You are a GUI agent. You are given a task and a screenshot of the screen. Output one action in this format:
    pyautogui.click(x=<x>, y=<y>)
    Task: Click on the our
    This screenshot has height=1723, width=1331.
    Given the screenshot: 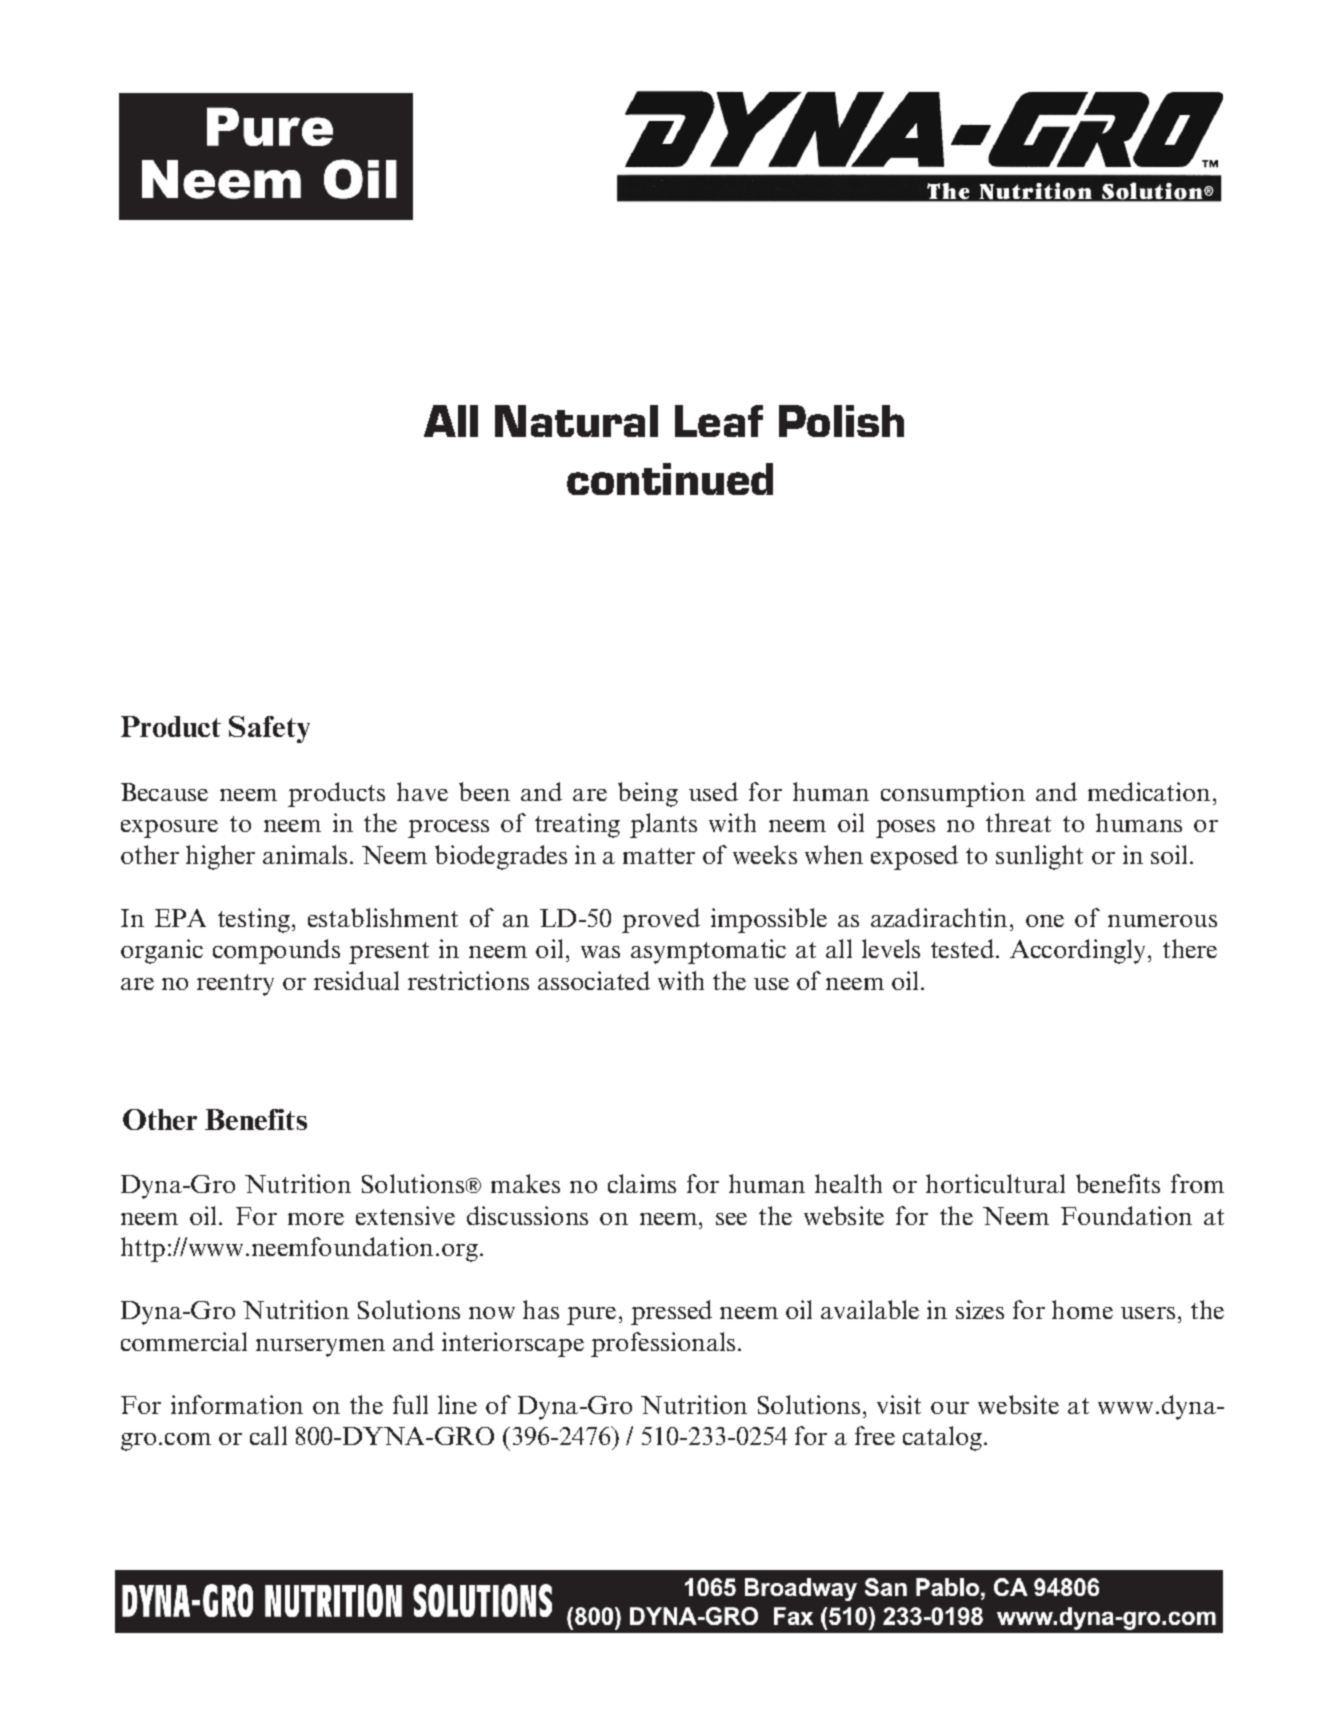 What is the action you would take?
    pyautogui.click(x=950, y=1408)
